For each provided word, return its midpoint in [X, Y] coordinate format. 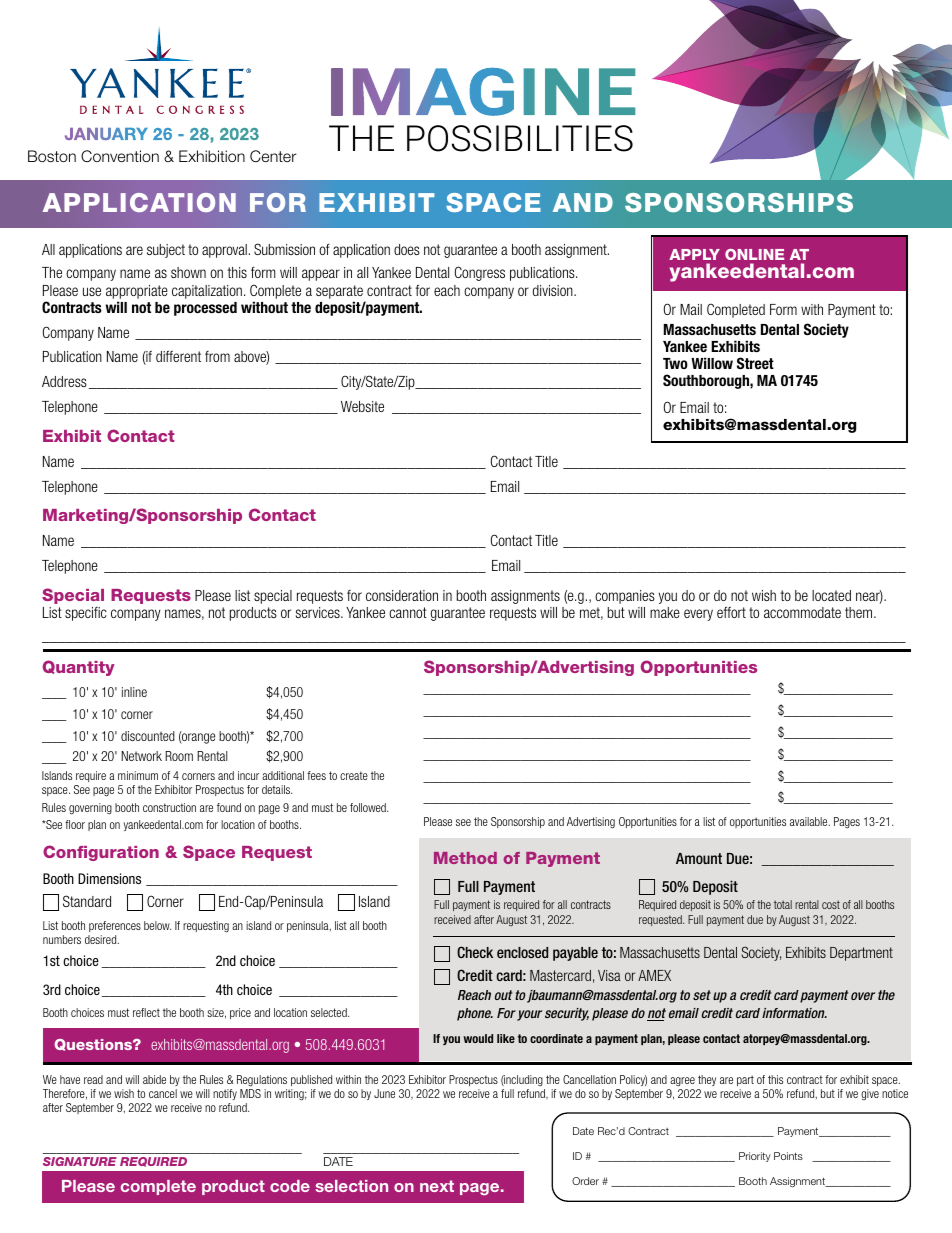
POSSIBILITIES [520, 138]
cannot [408, 612]
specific [86, 614]
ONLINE [754, 254]
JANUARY [106, 134]
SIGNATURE [80, 1161]
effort [731, 612]
